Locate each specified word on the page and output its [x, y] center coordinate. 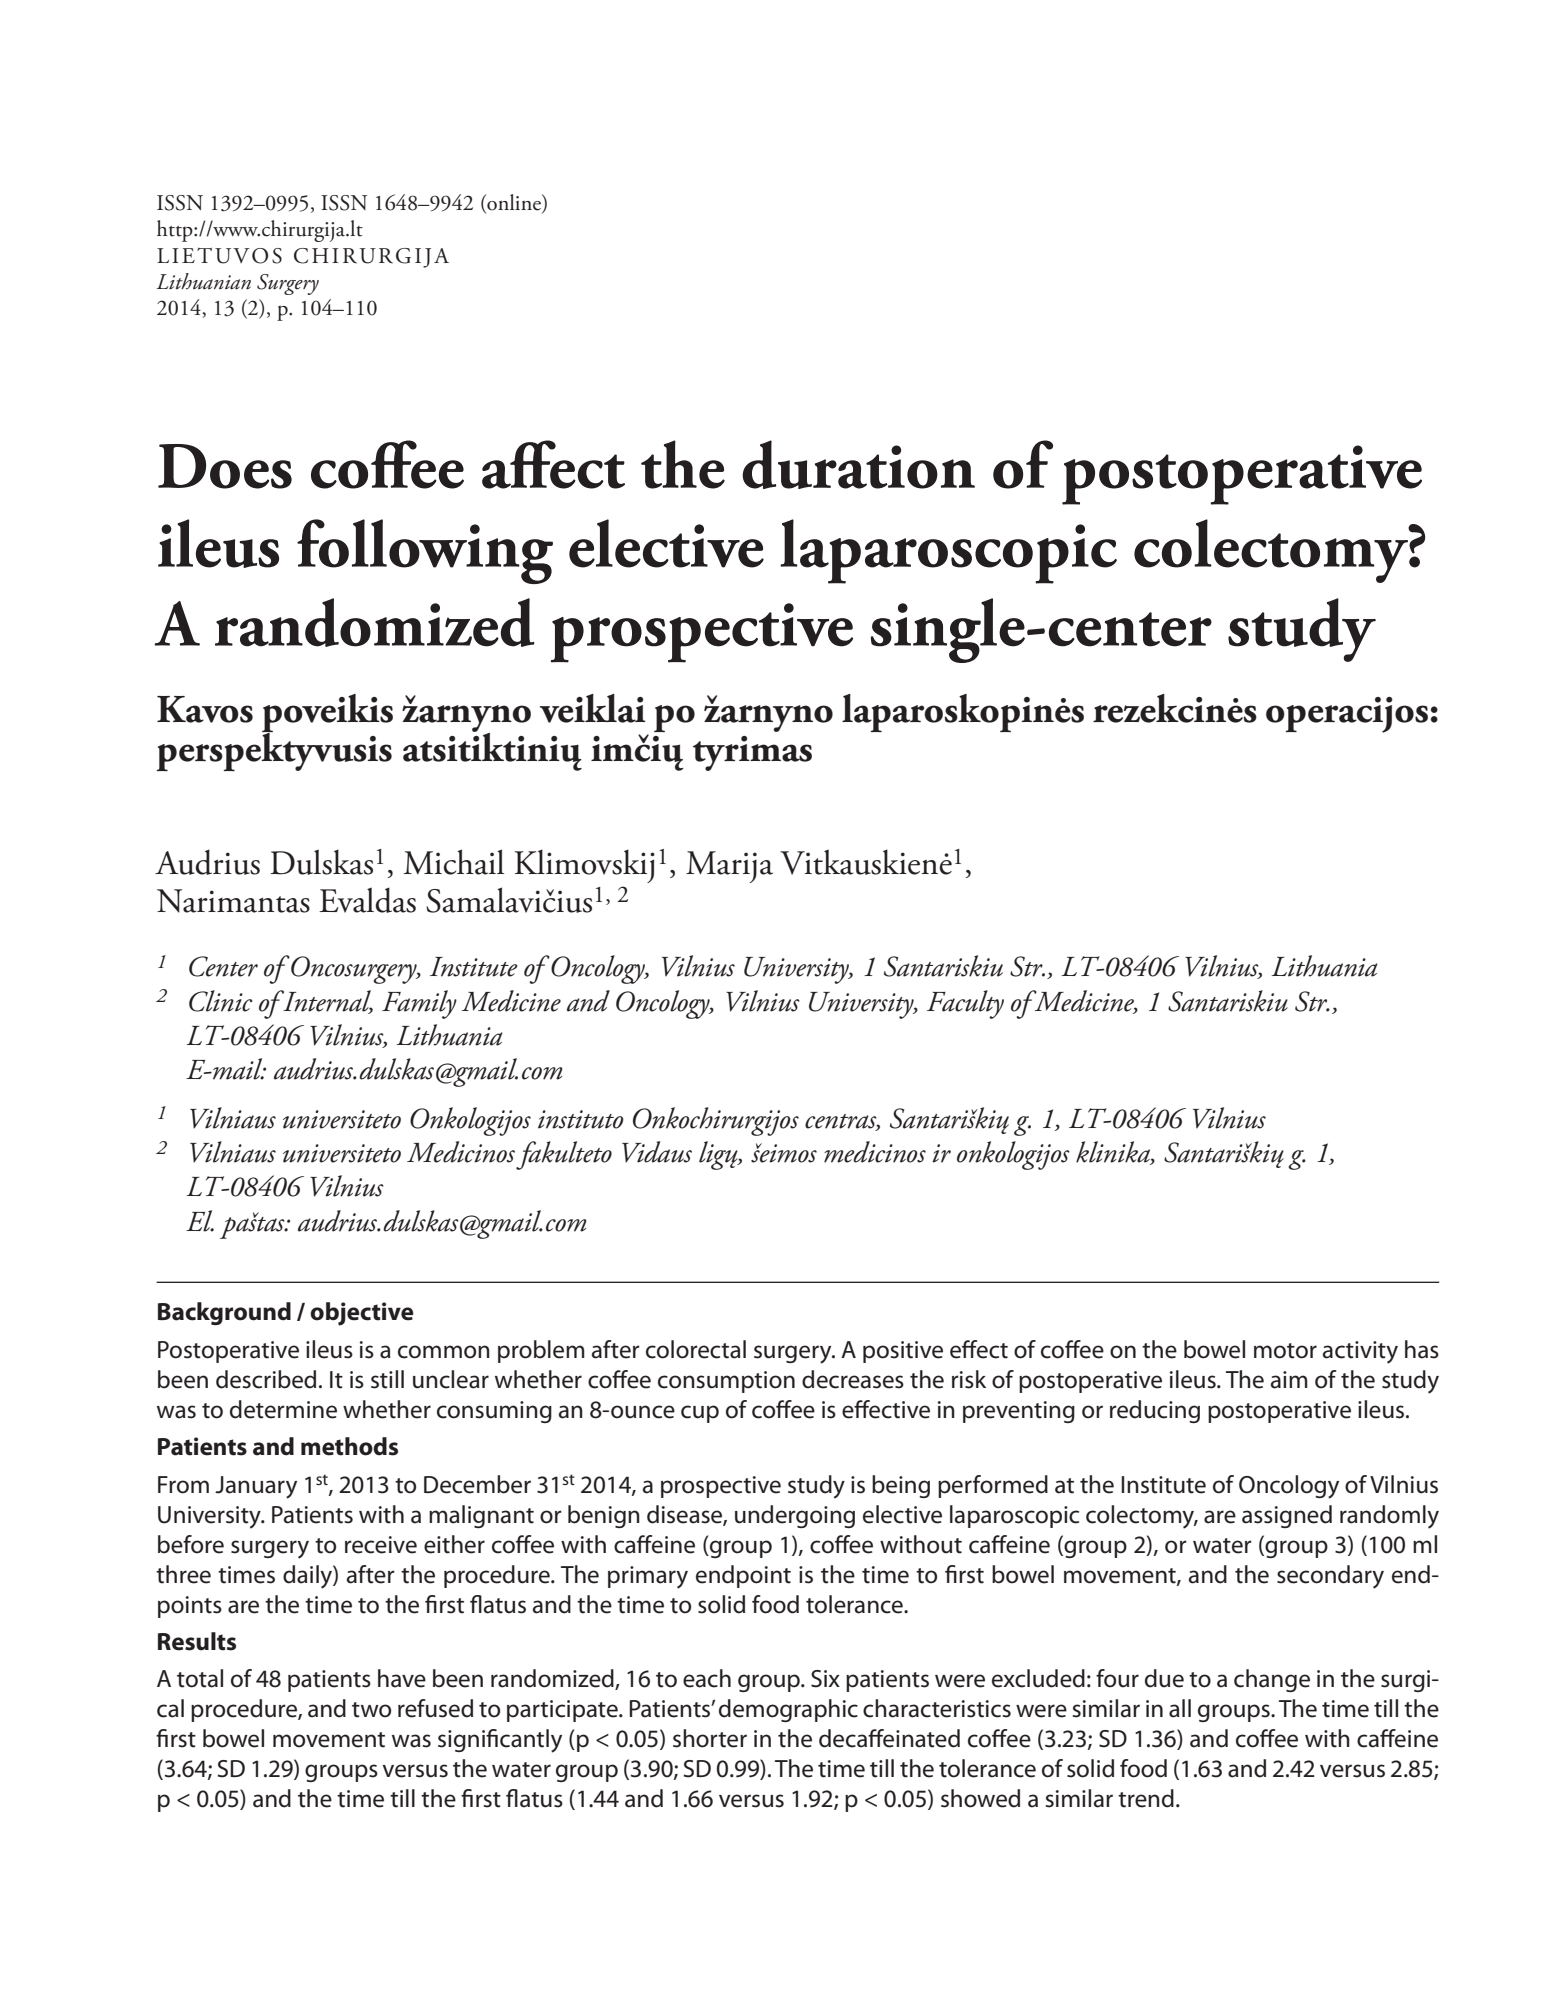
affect [553, 464]
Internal [327, 1001]
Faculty [965, 1004]
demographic [788, 1710]
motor [1285, 1351]
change [1272, 1680]
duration [858, 464]
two [371, 1710]
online [514, 203]
